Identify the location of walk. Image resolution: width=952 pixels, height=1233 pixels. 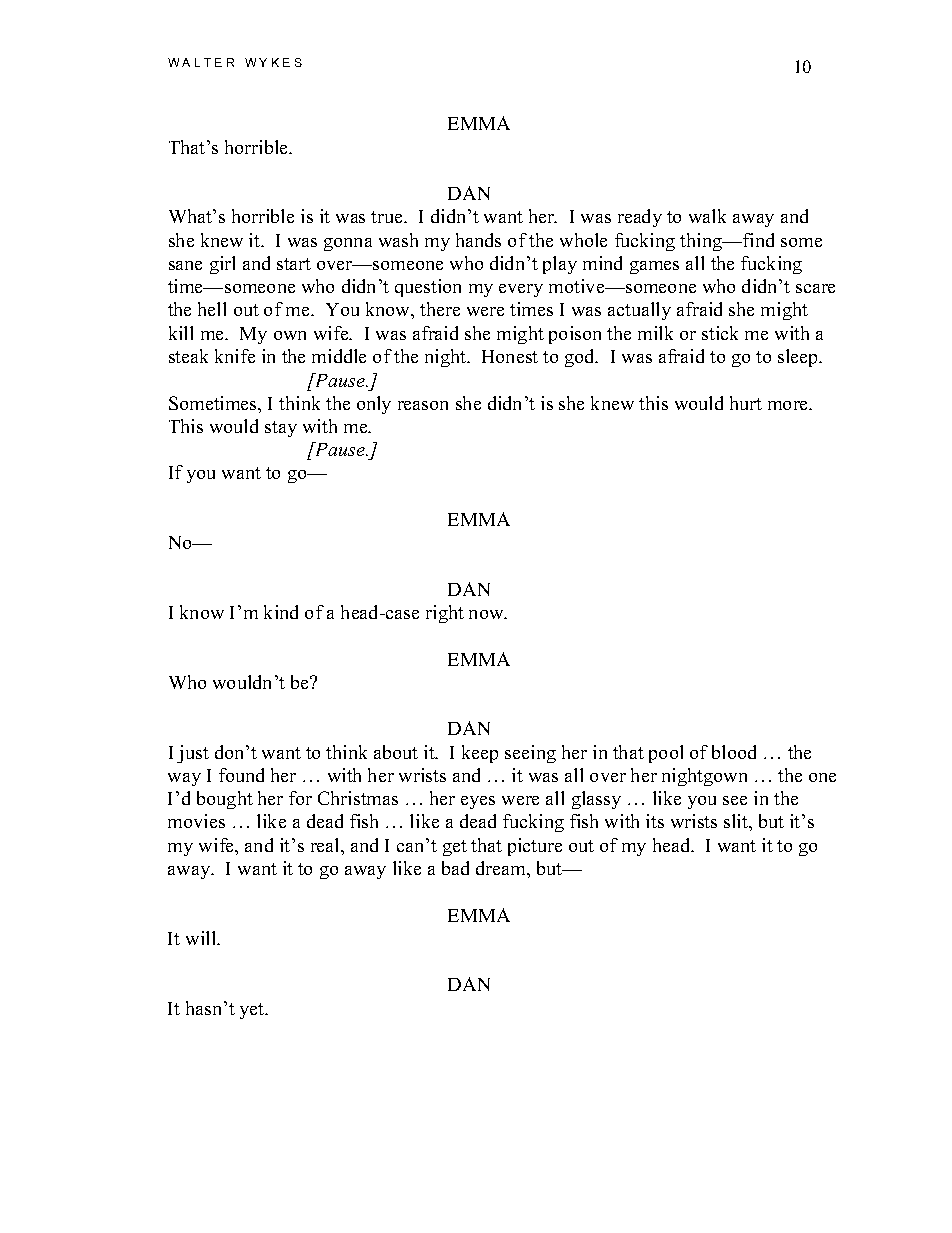
(707, 216).
